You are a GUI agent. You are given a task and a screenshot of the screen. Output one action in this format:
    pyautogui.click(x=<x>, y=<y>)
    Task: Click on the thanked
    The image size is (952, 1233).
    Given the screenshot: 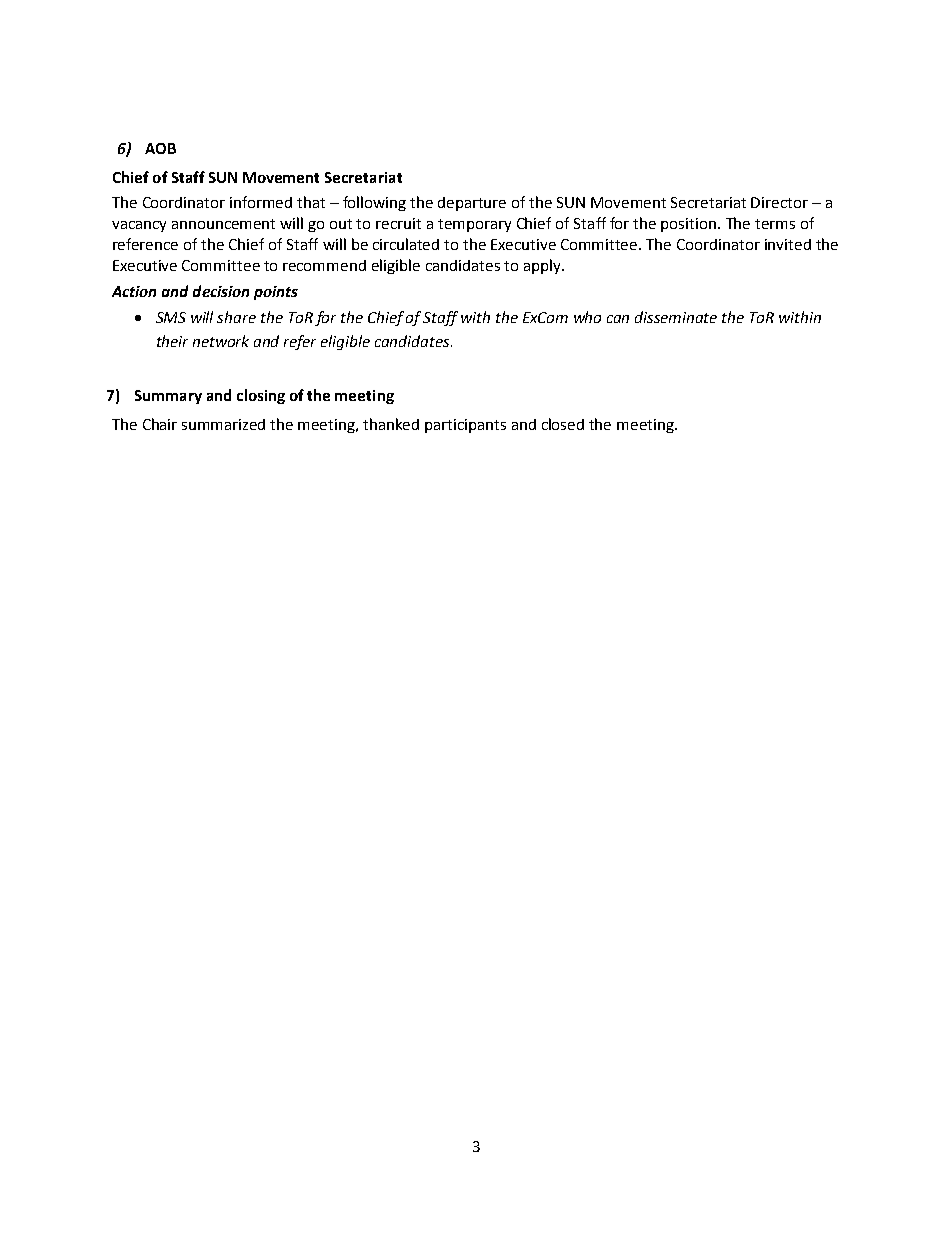 What is the action you would take?
    pyautogui.click(x=391, y=424)
